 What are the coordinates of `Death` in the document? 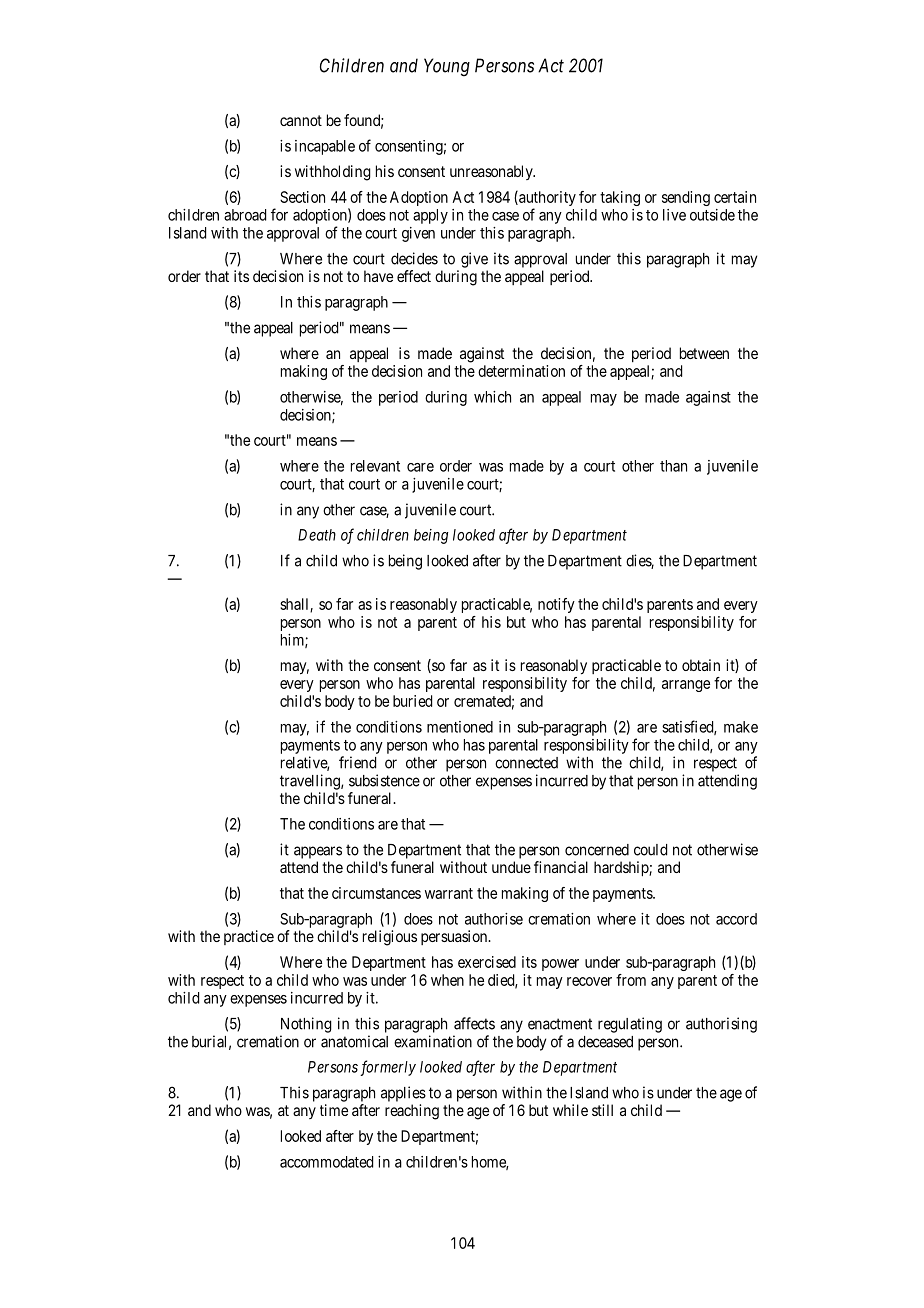 It's located at (317, 535).
